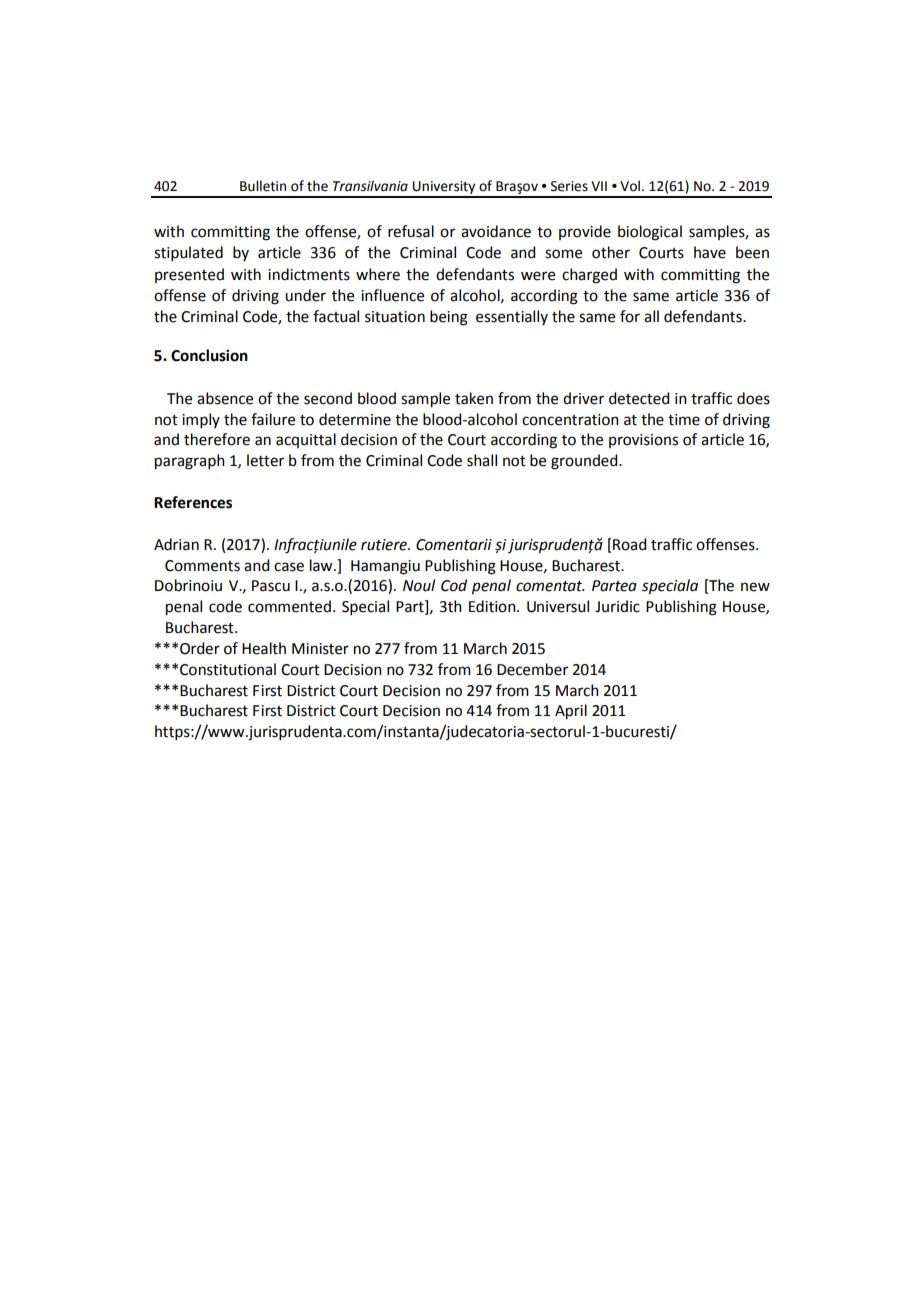  I want to click on avoidance, so click(496, 231).
